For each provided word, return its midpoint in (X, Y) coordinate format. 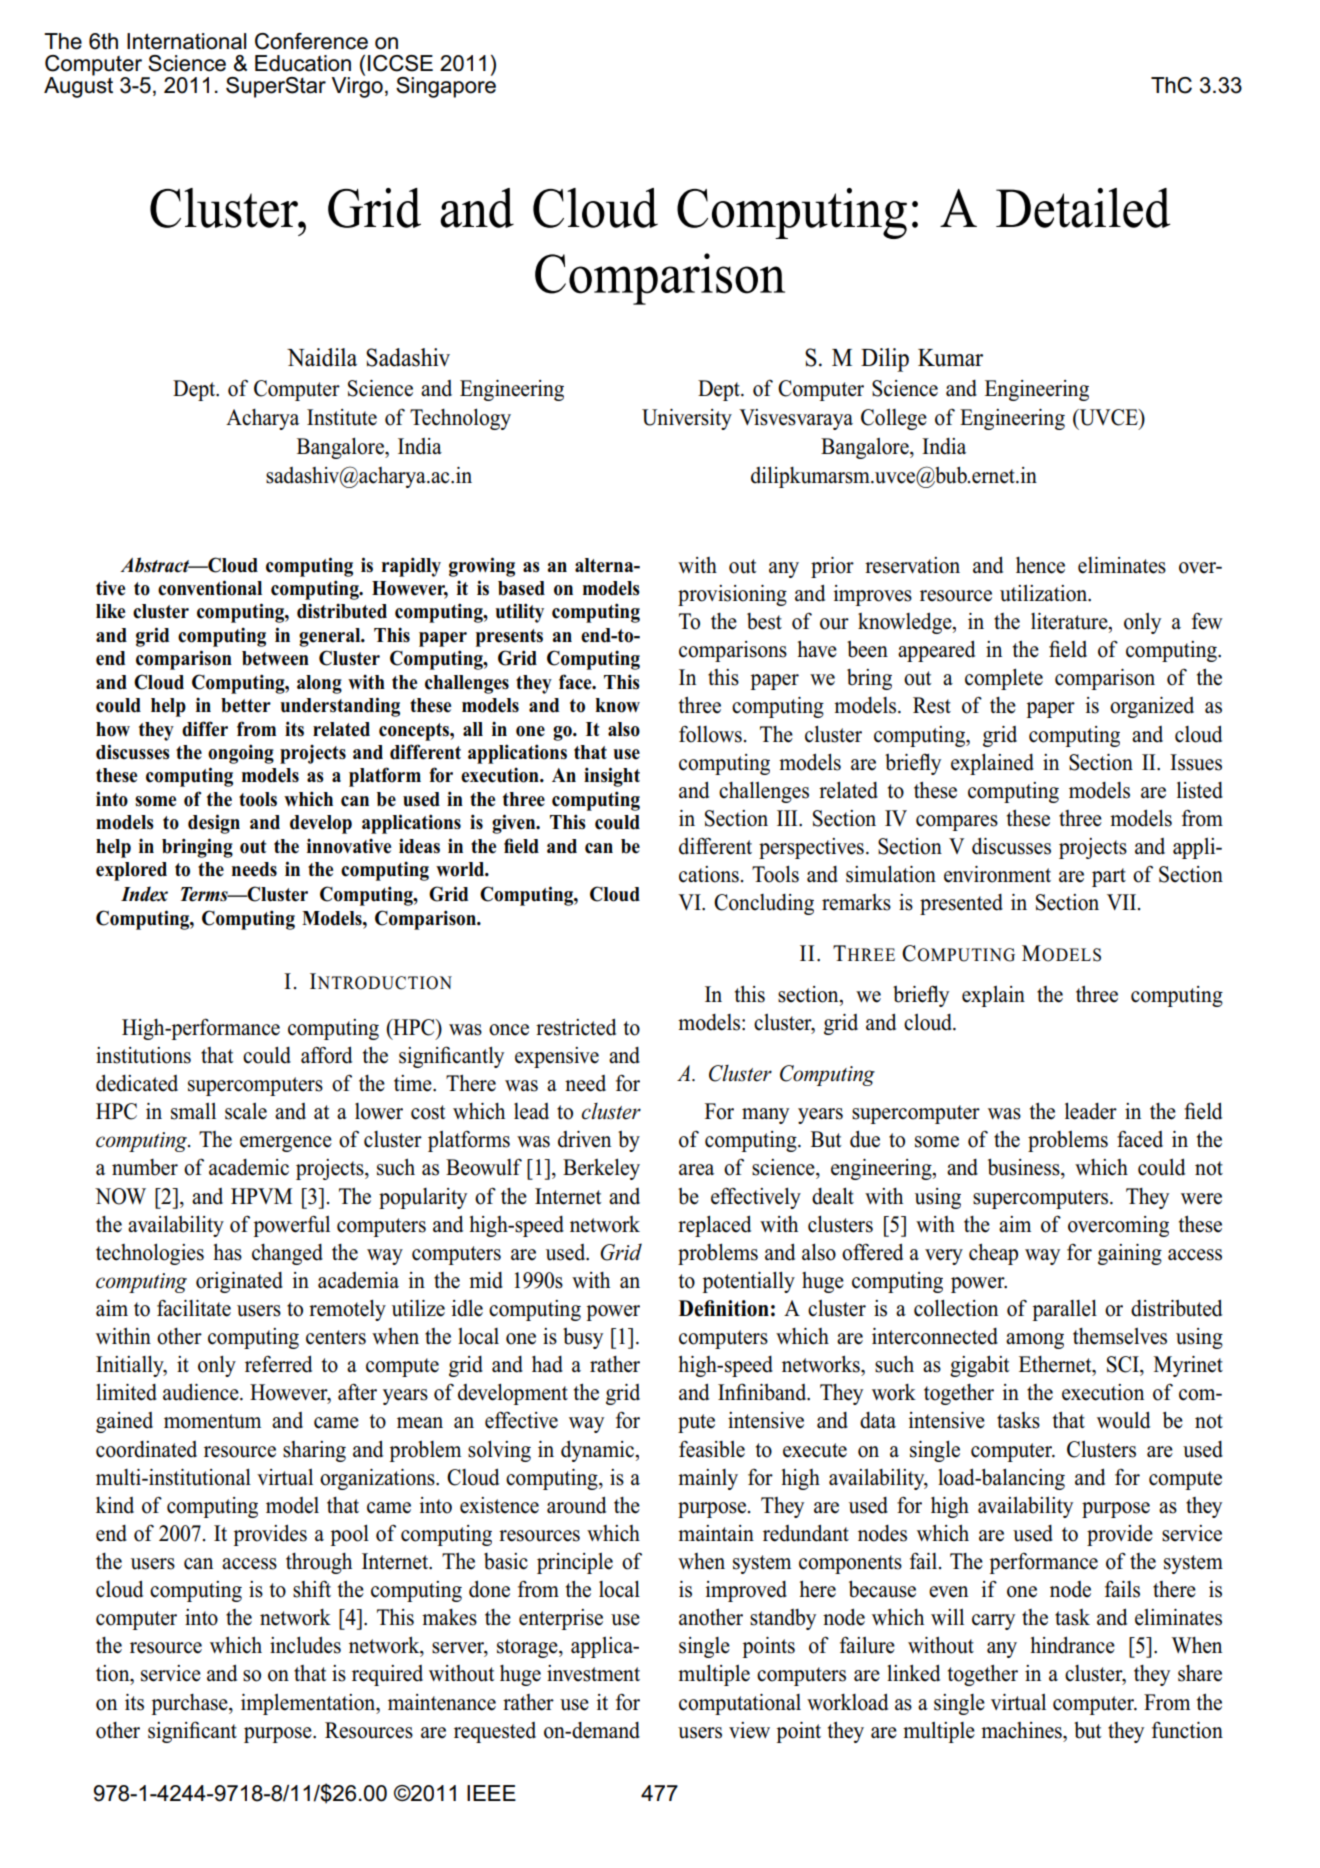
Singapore (446, 86)
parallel (1064, 1310)
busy (583, 1338)
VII (1121, 902)
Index (144, 894)
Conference (311, 41)
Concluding (764, 904)
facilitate (194, 1308)
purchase (190, 1704)
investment (593, 1673)
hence (1040, 565)
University (687, 419)
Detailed (1083, 208)
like (110, 611)
